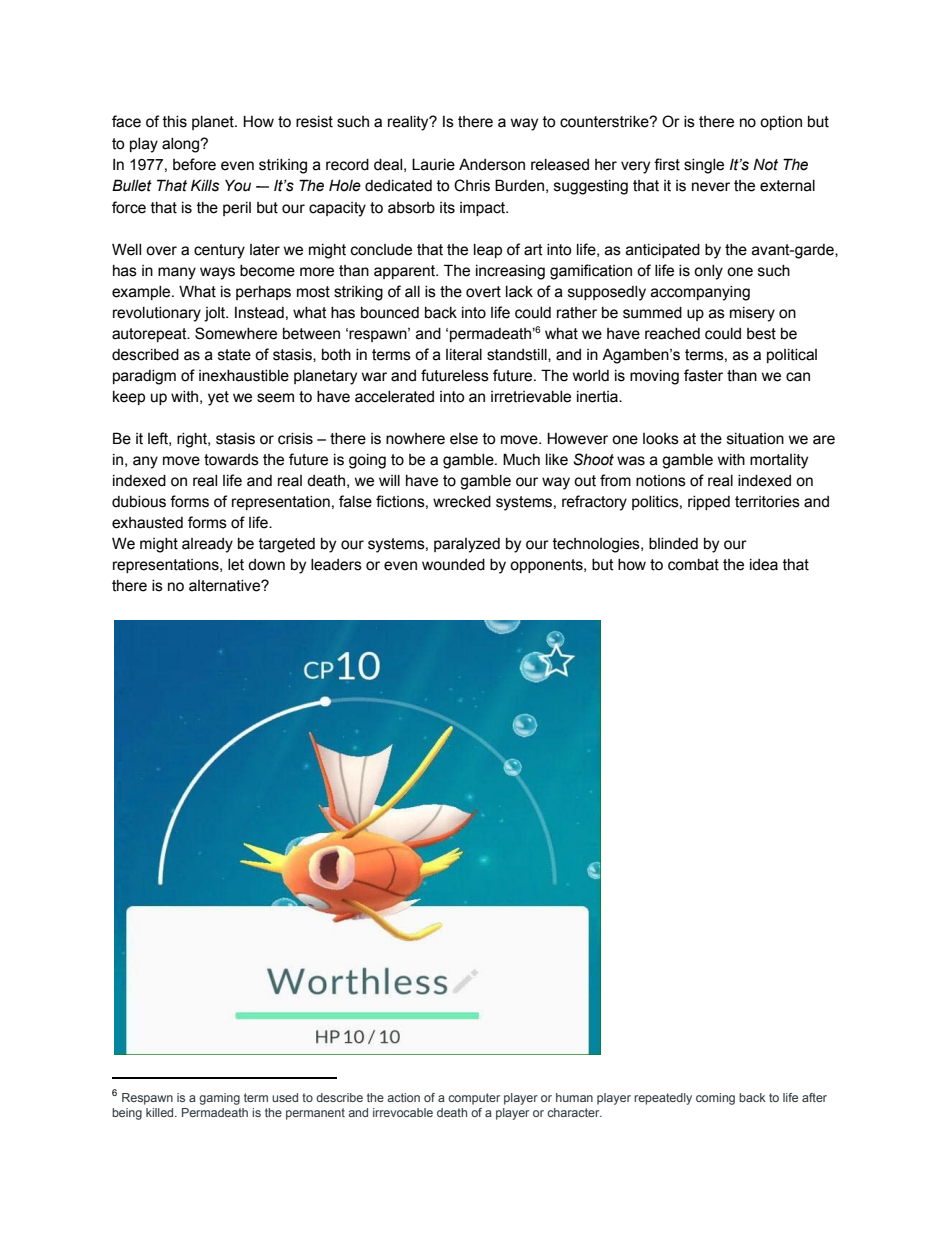 The image size is (952, 1233). I want to click on single, so click(704, 166).
